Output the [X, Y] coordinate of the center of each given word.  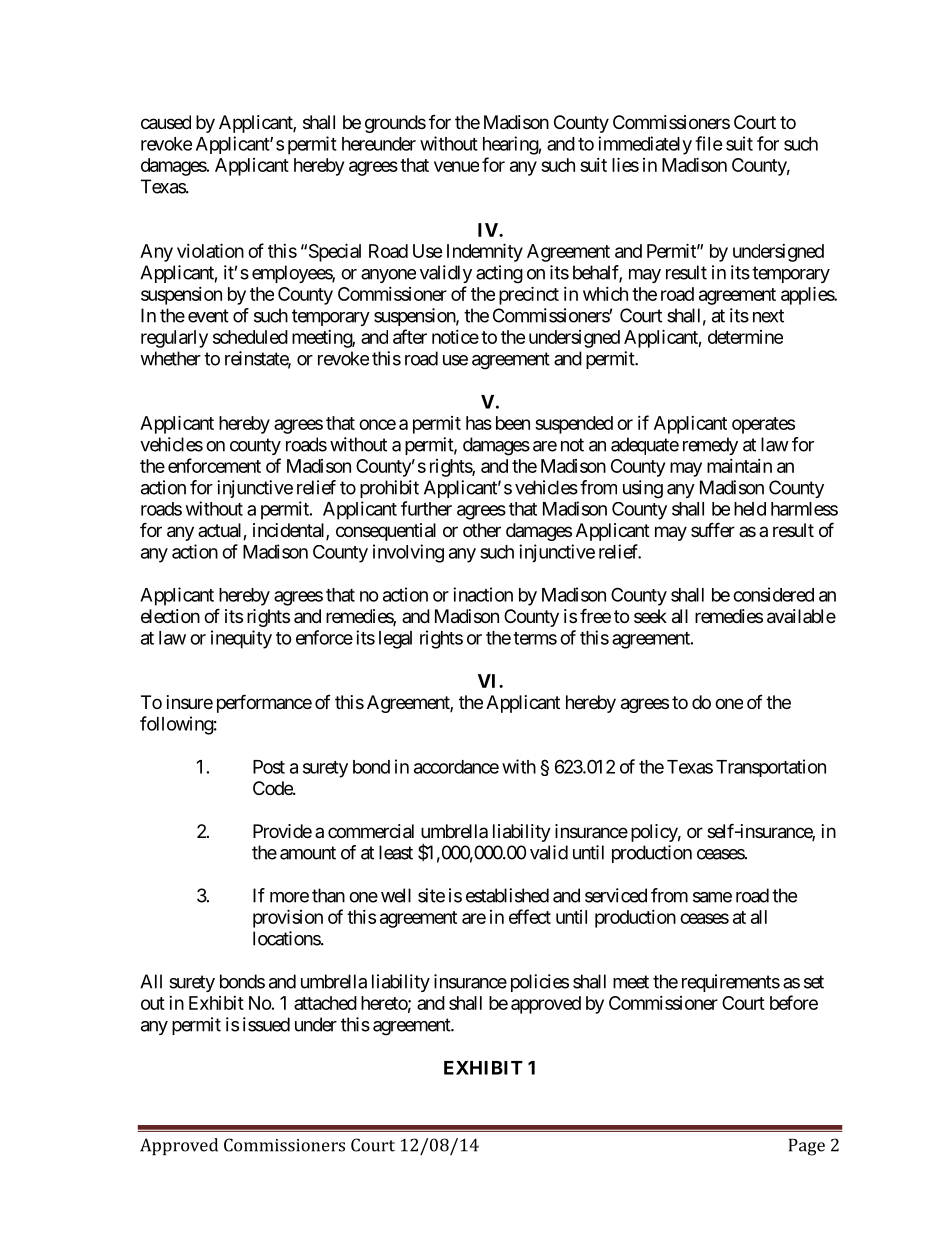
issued [266, 1024]
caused [166, 122]
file [709, 143]
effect [530, 916]
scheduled [250, 337]
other [482, 530]
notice [455, 337]
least [396, 852]
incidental [290, 531]
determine [745, 337]
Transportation [771, 768]
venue [456, 166]
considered [773, 594]
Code [273, 788]
